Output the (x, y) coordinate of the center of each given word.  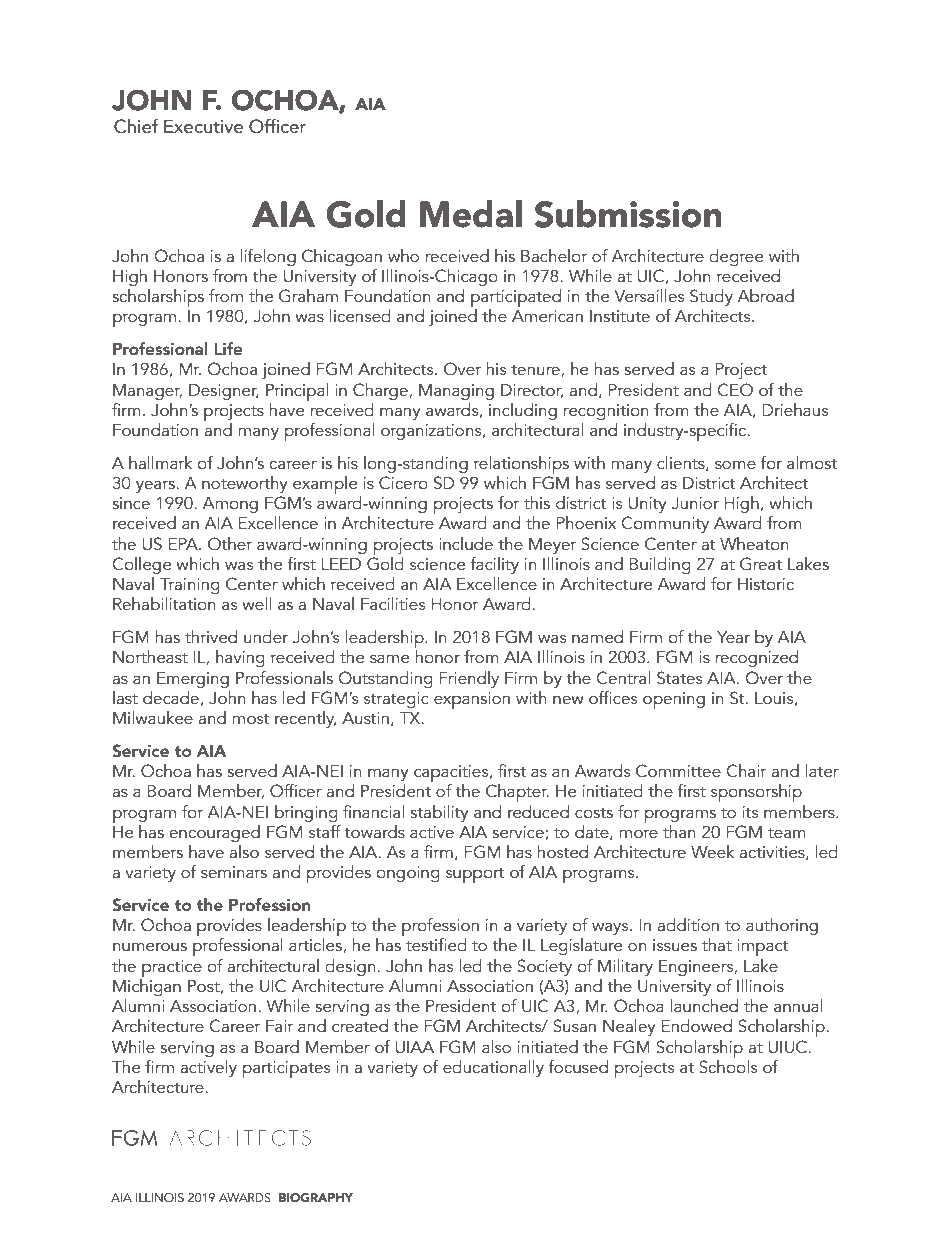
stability (439, 813)
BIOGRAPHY (316, 1198)
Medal (471, 214)
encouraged (214, 833)
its (750, 812)
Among (230, 505)
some (735, 465)
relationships (521, 465)
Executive (203, 126)
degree (736, 257)
